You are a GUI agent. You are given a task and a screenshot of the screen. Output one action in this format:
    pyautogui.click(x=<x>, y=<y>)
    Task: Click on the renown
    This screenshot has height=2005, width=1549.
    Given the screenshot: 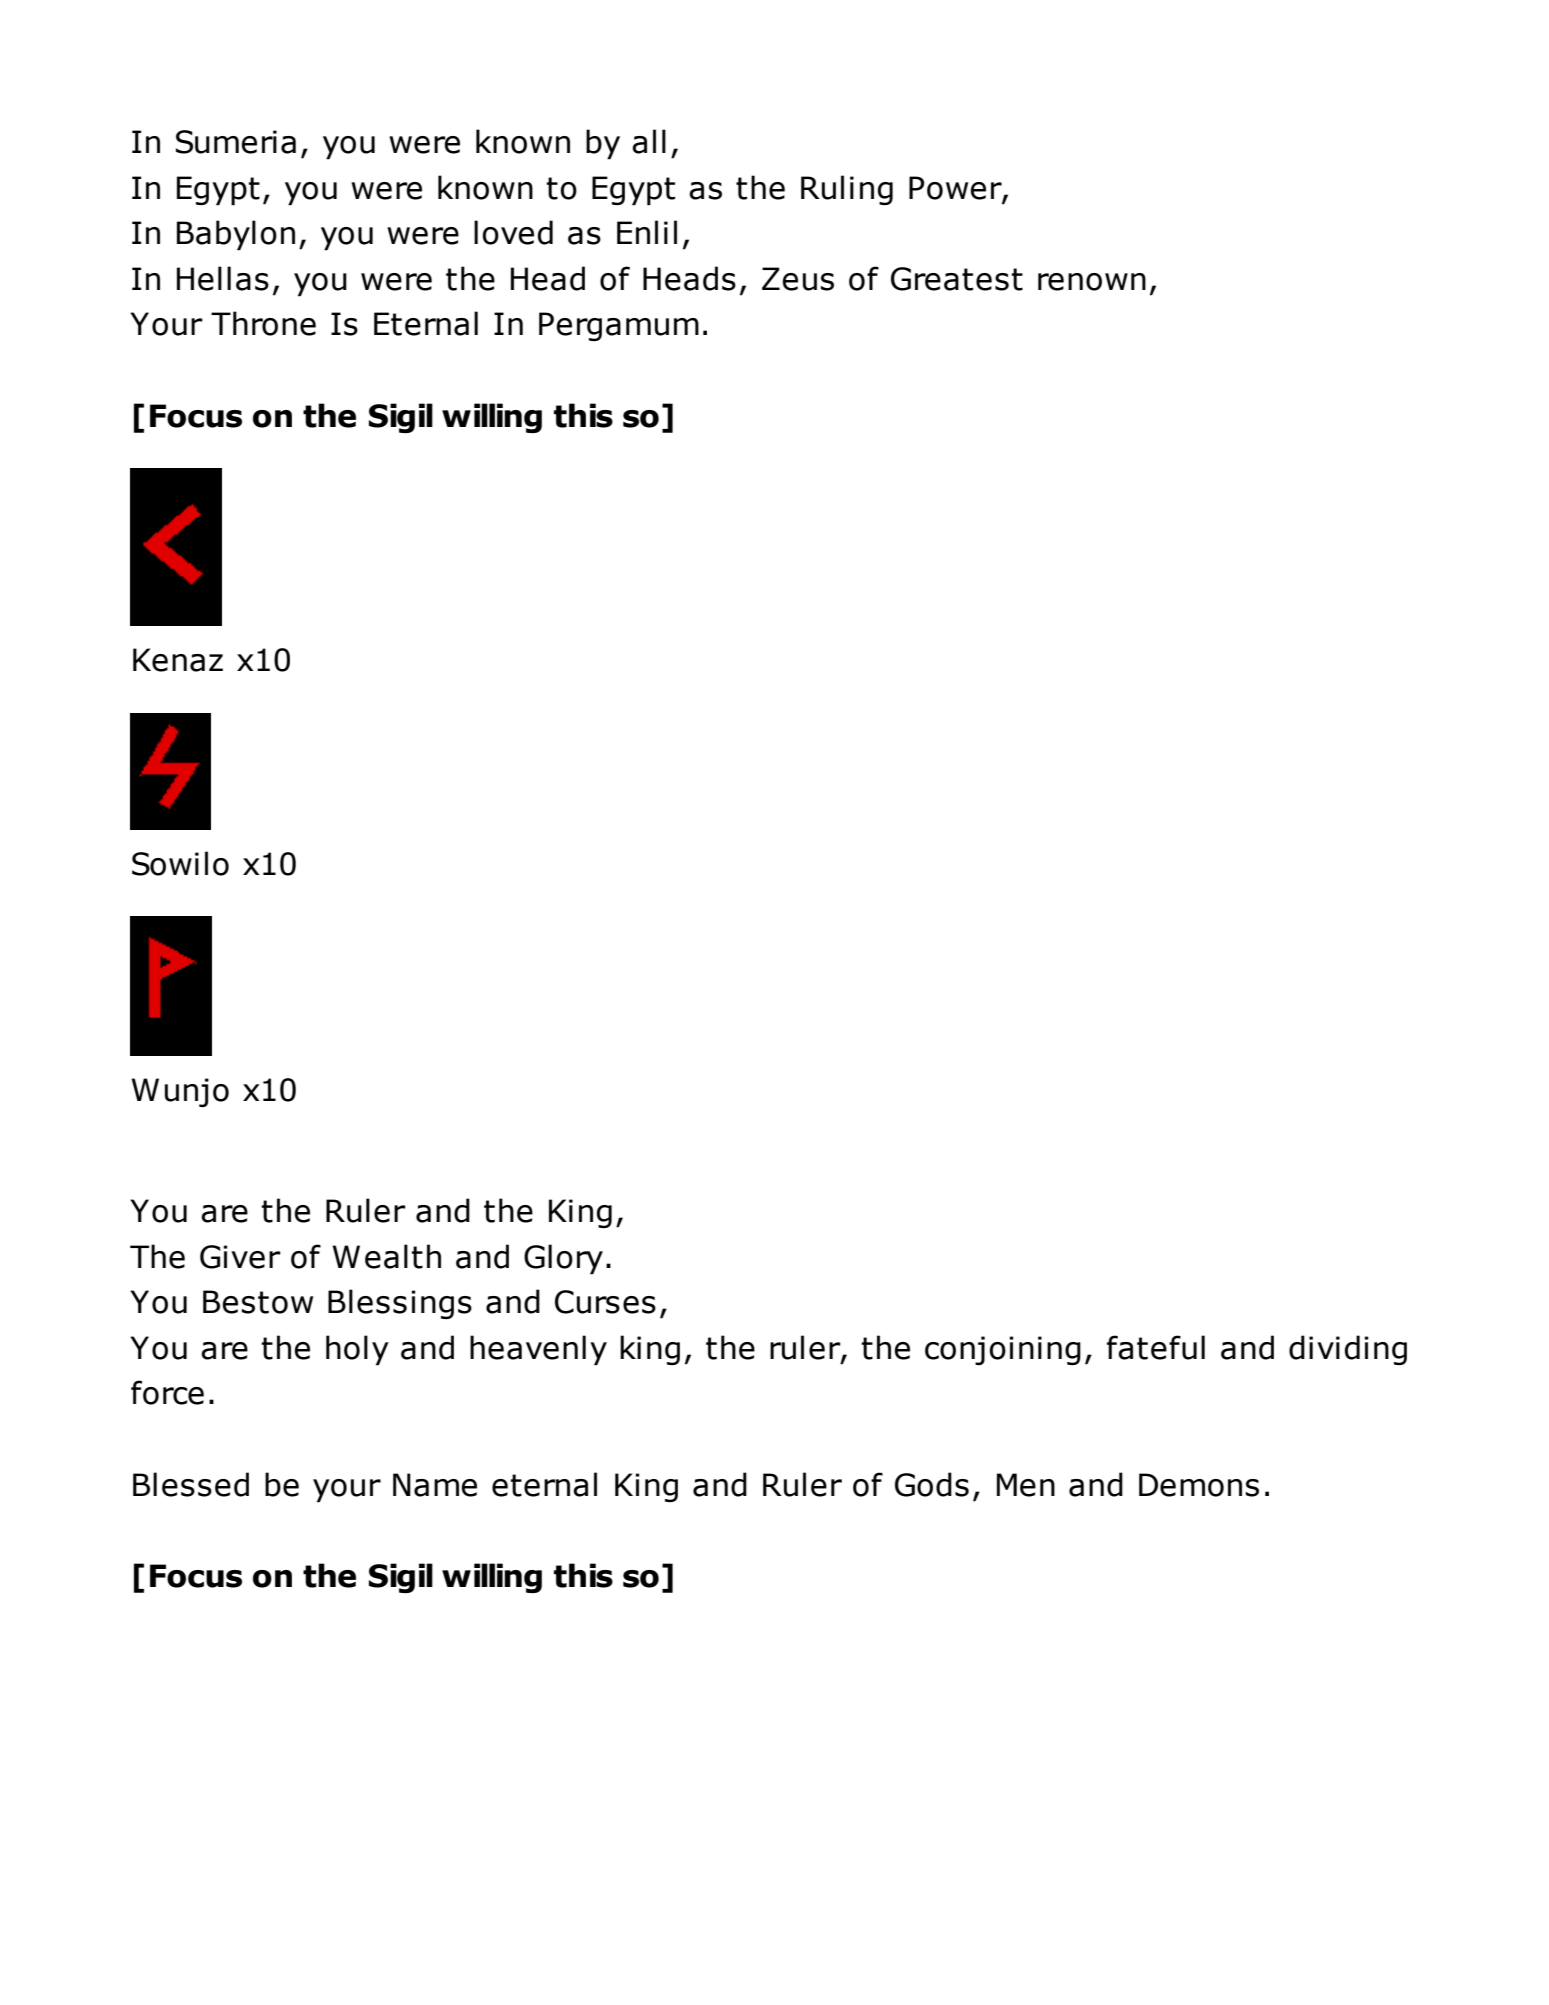 What is the action you would take?
    pyautogui.click(x=1092, y=282)
